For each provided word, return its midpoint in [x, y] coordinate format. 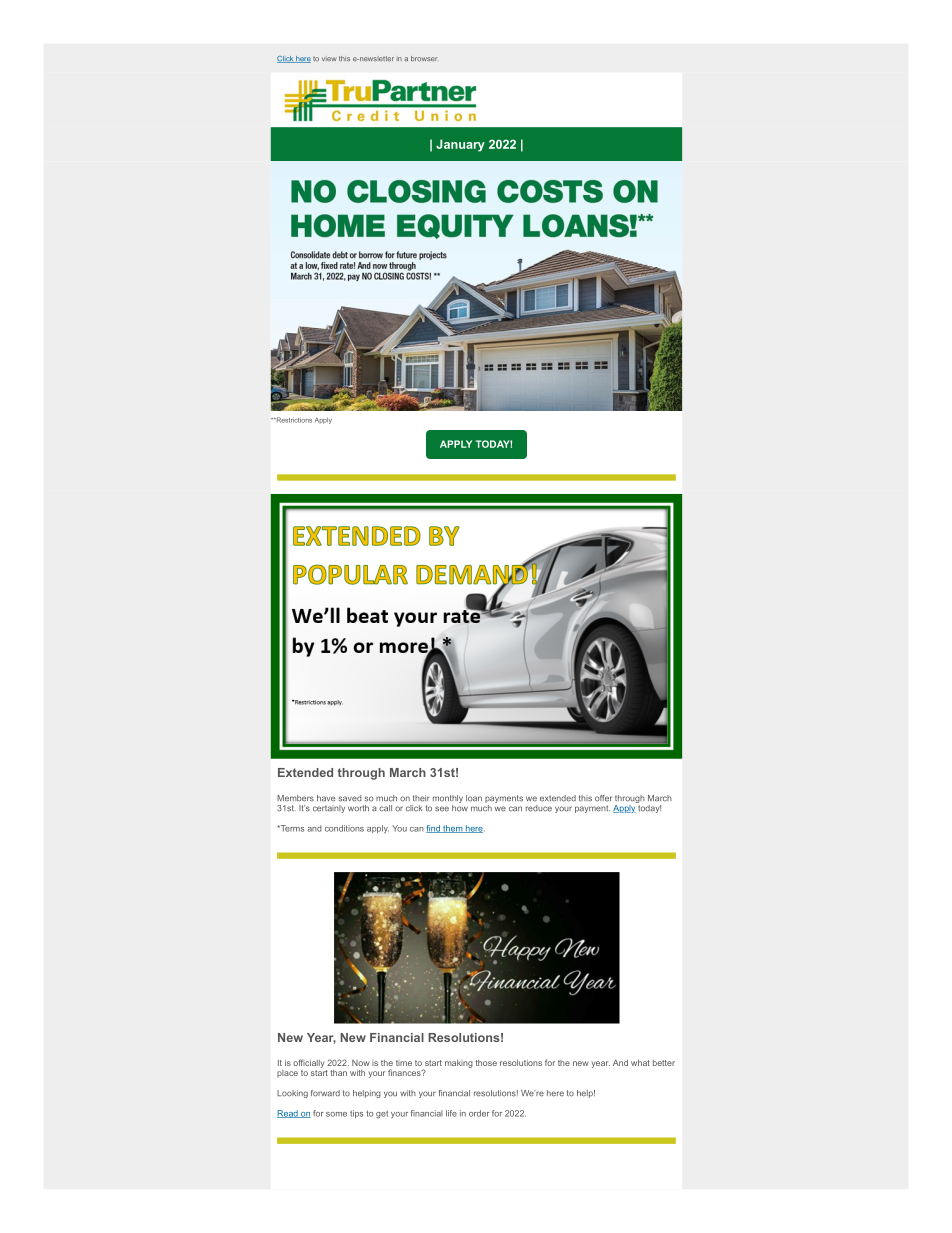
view [329, 59]
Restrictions [293, 420]
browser [424, 58]
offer [603, 798]
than [338, 1073]
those [486, 1063]
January [460, 145]
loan [474, 798]
